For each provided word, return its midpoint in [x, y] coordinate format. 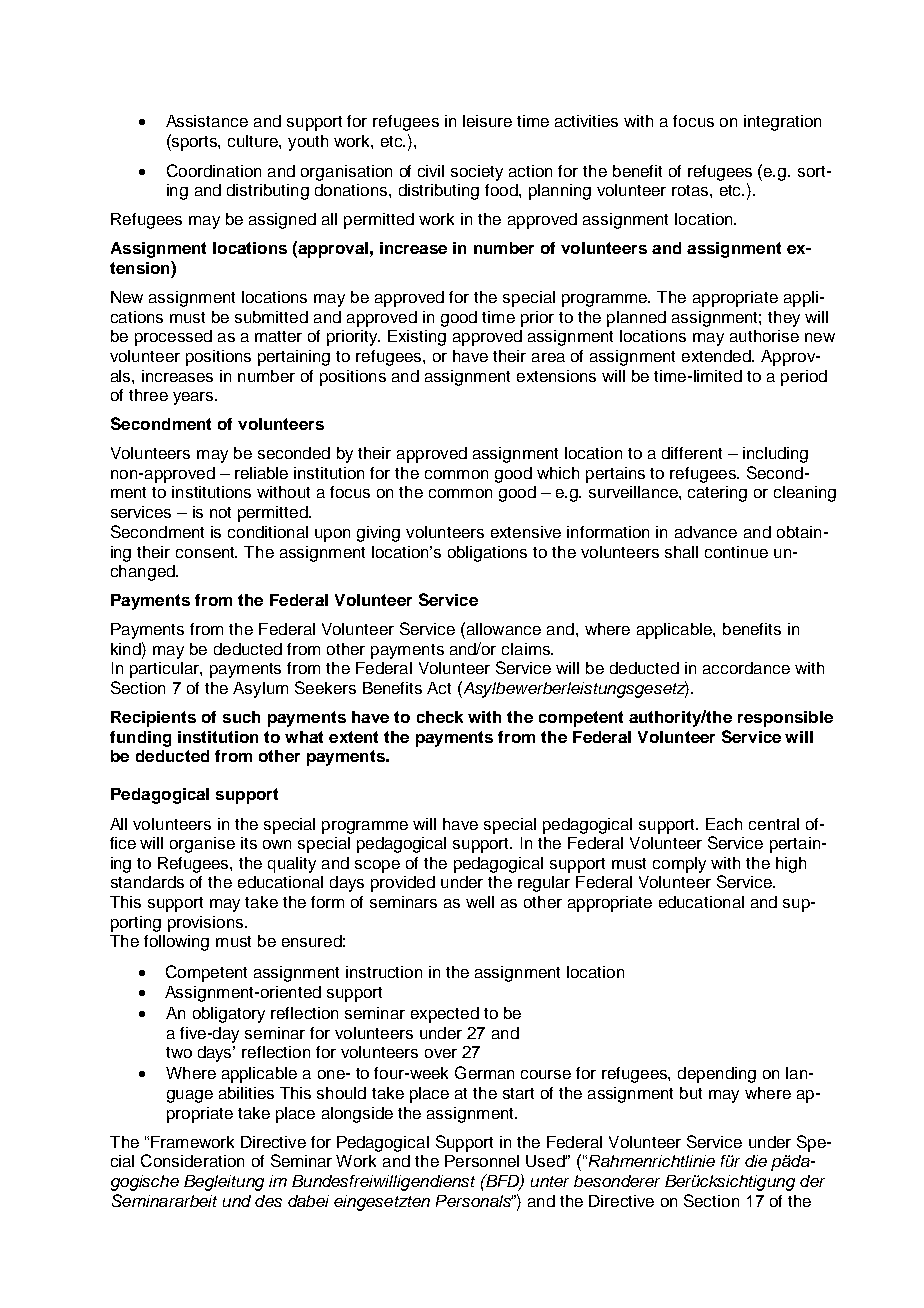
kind [127, 648]
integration [782, 123]
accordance [746, 668]
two [179, 1052]
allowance [502, 628]
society [477, 173]
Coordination [214, 170]
